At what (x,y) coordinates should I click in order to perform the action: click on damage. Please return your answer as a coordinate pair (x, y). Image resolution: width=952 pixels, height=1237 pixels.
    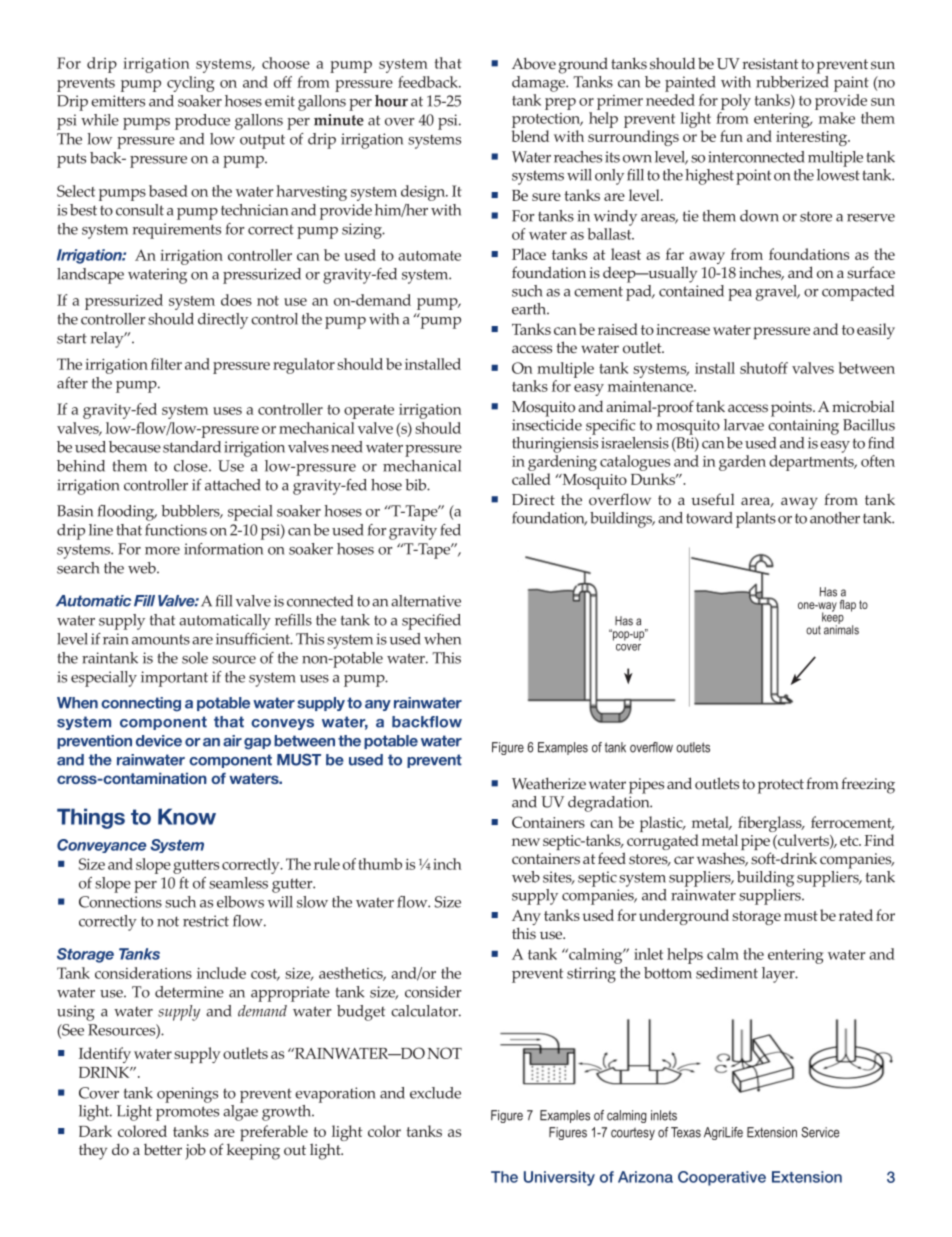
    Looking at the image, I should click on (540, 82).
